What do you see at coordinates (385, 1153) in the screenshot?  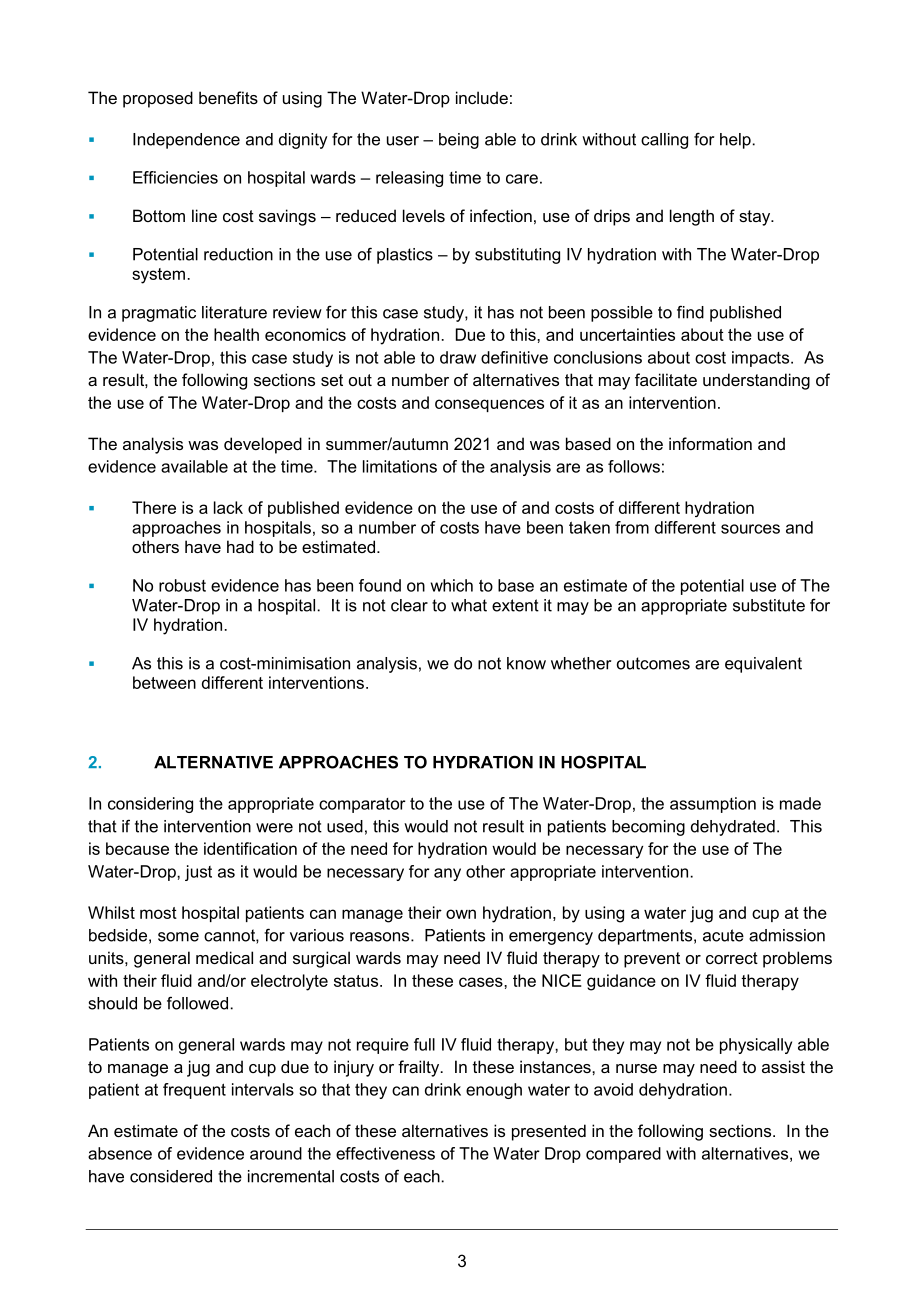 I see `effectiveness` at bounding box center [385, 1153].
